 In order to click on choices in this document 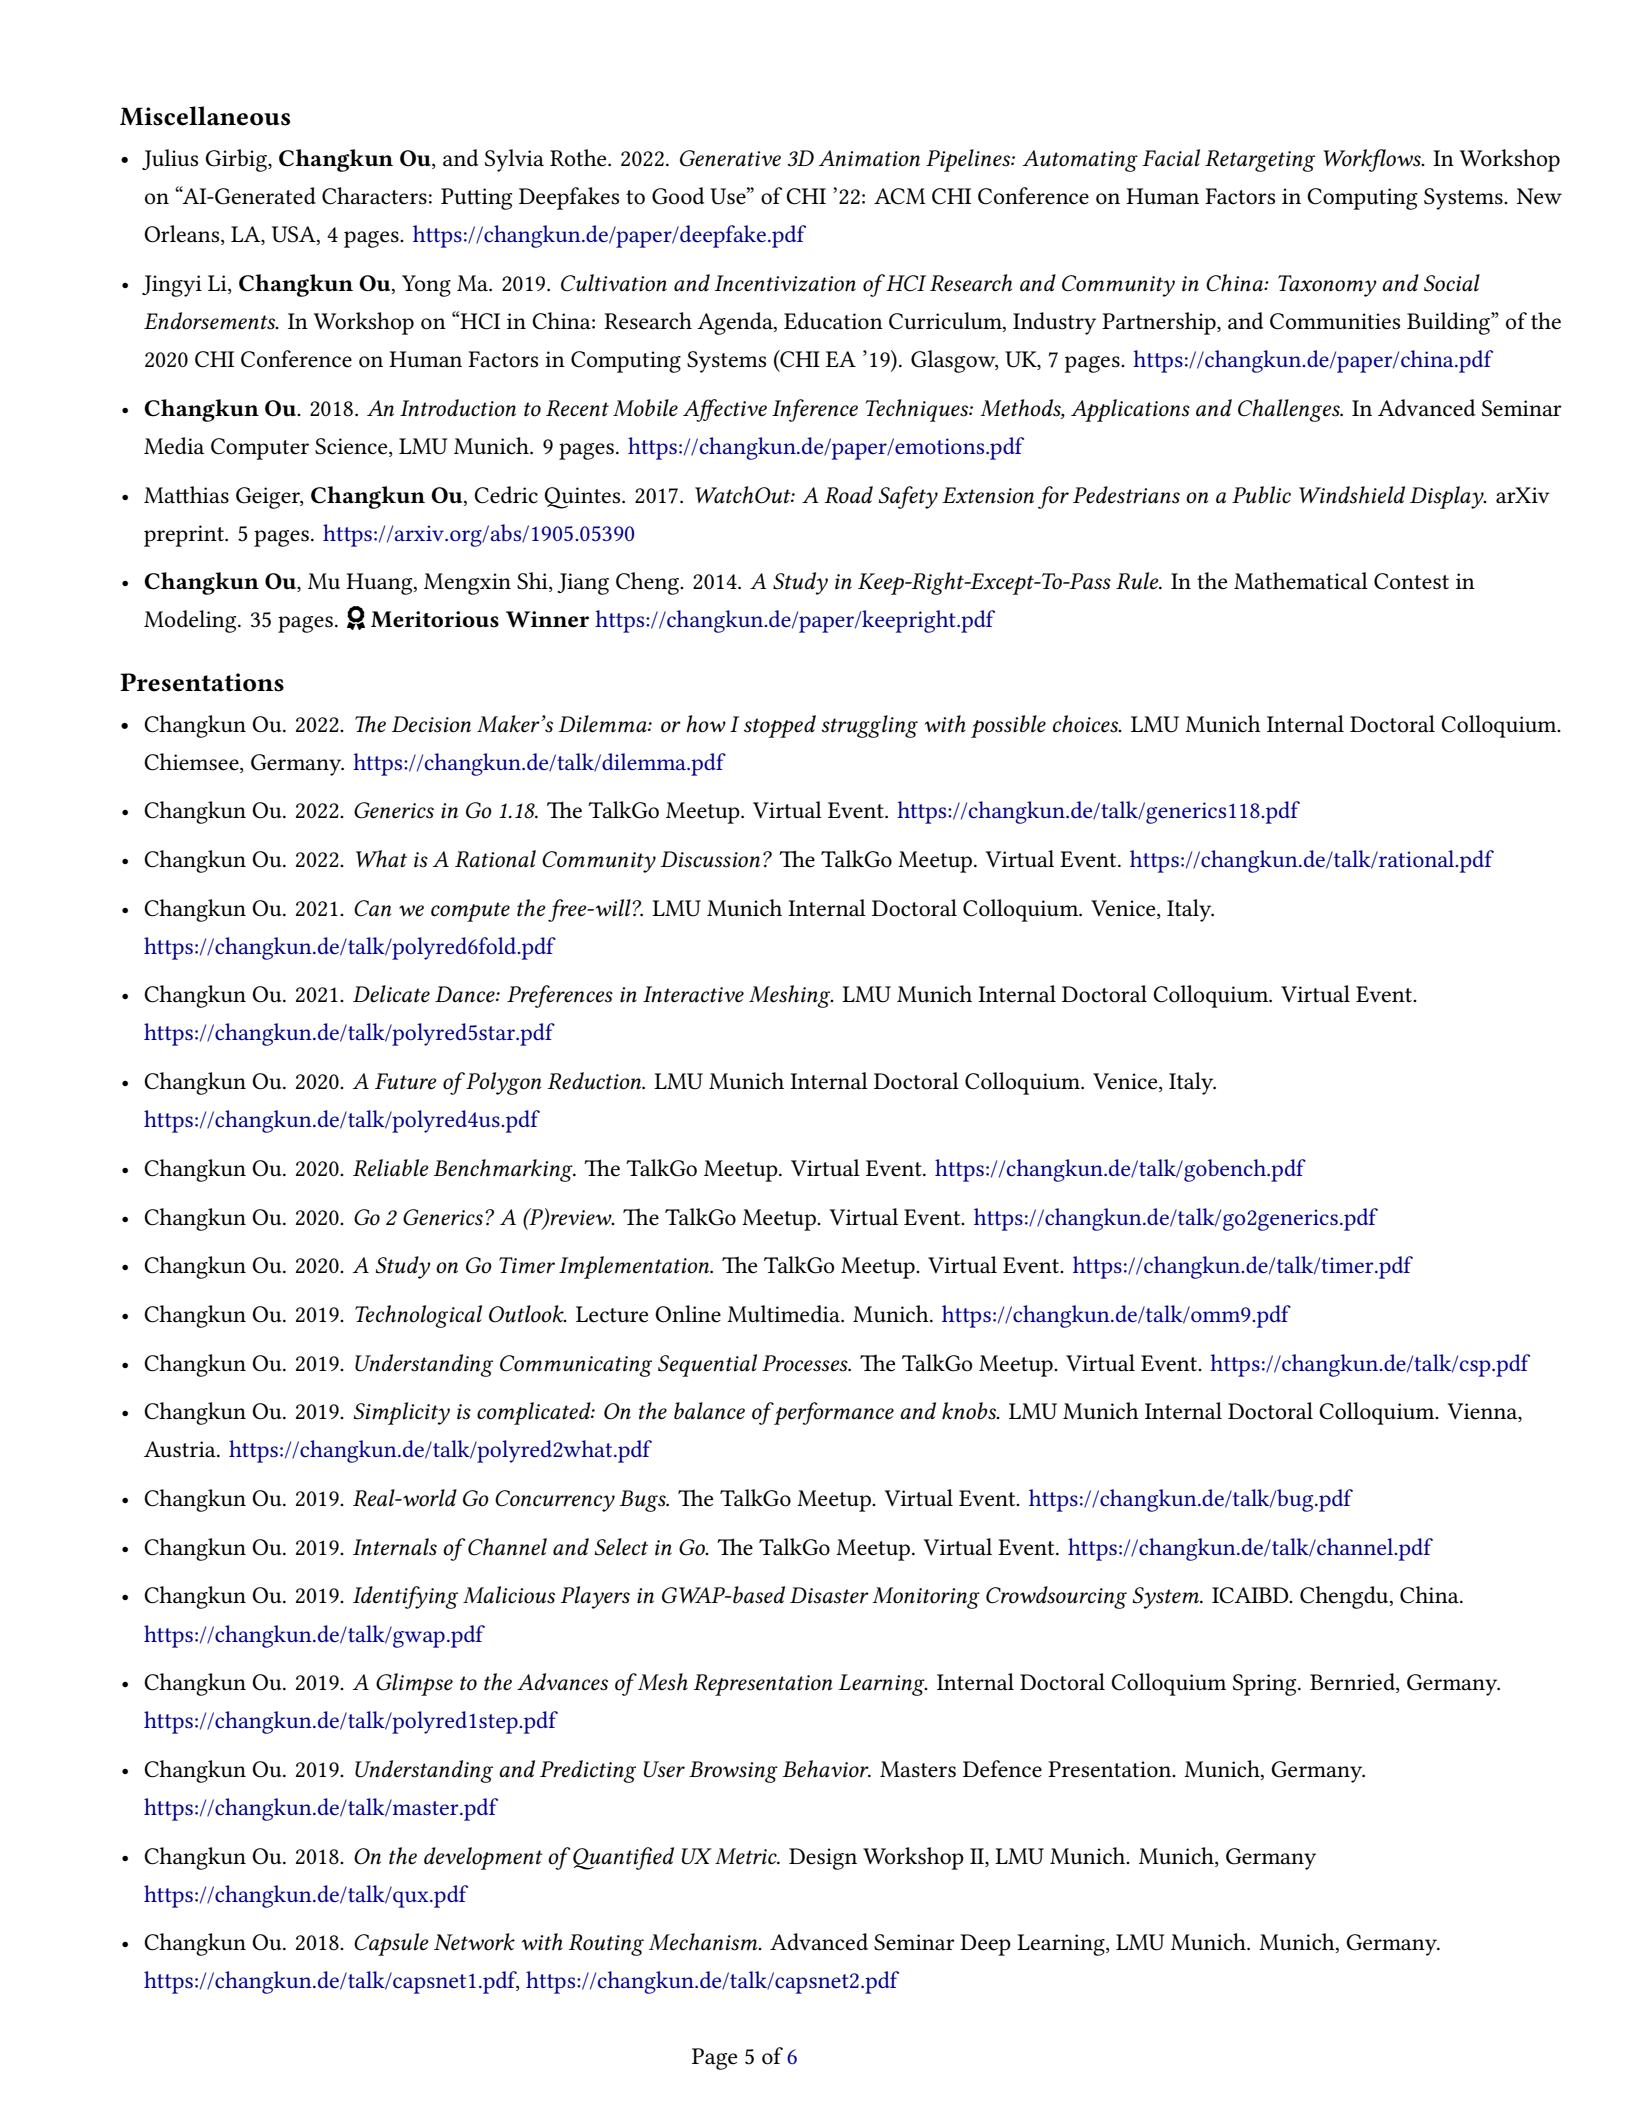, I will do `click(1087, 724)`.
